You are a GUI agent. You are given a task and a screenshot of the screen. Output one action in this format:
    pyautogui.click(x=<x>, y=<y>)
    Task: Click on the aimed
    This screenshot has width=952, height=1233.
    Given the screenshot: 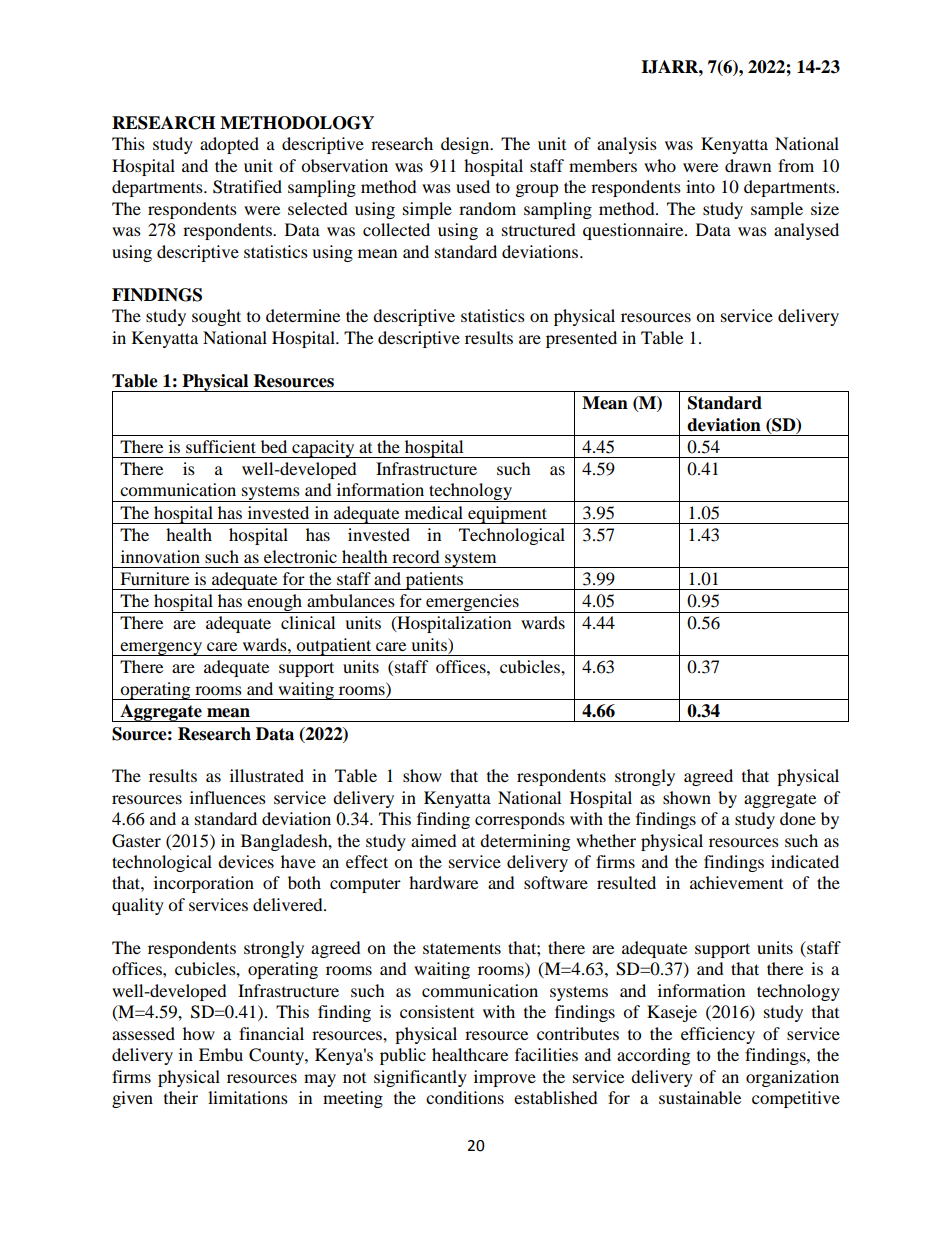 What is the action you would take?
    pyautogui.click(x=434, y=840)
